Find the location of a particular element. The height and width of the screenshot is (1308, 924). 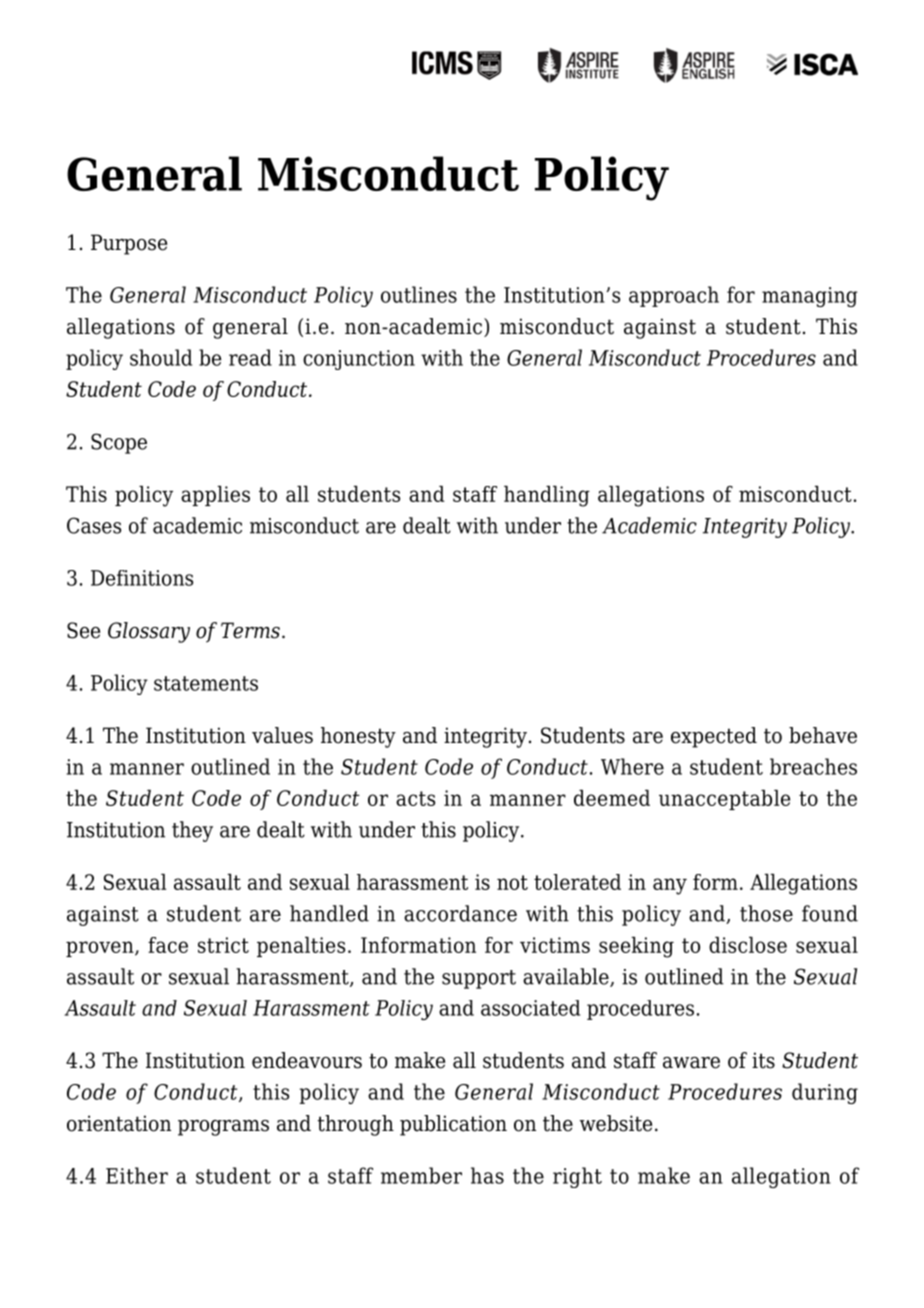

approach is located at coordinates (674, 296).
